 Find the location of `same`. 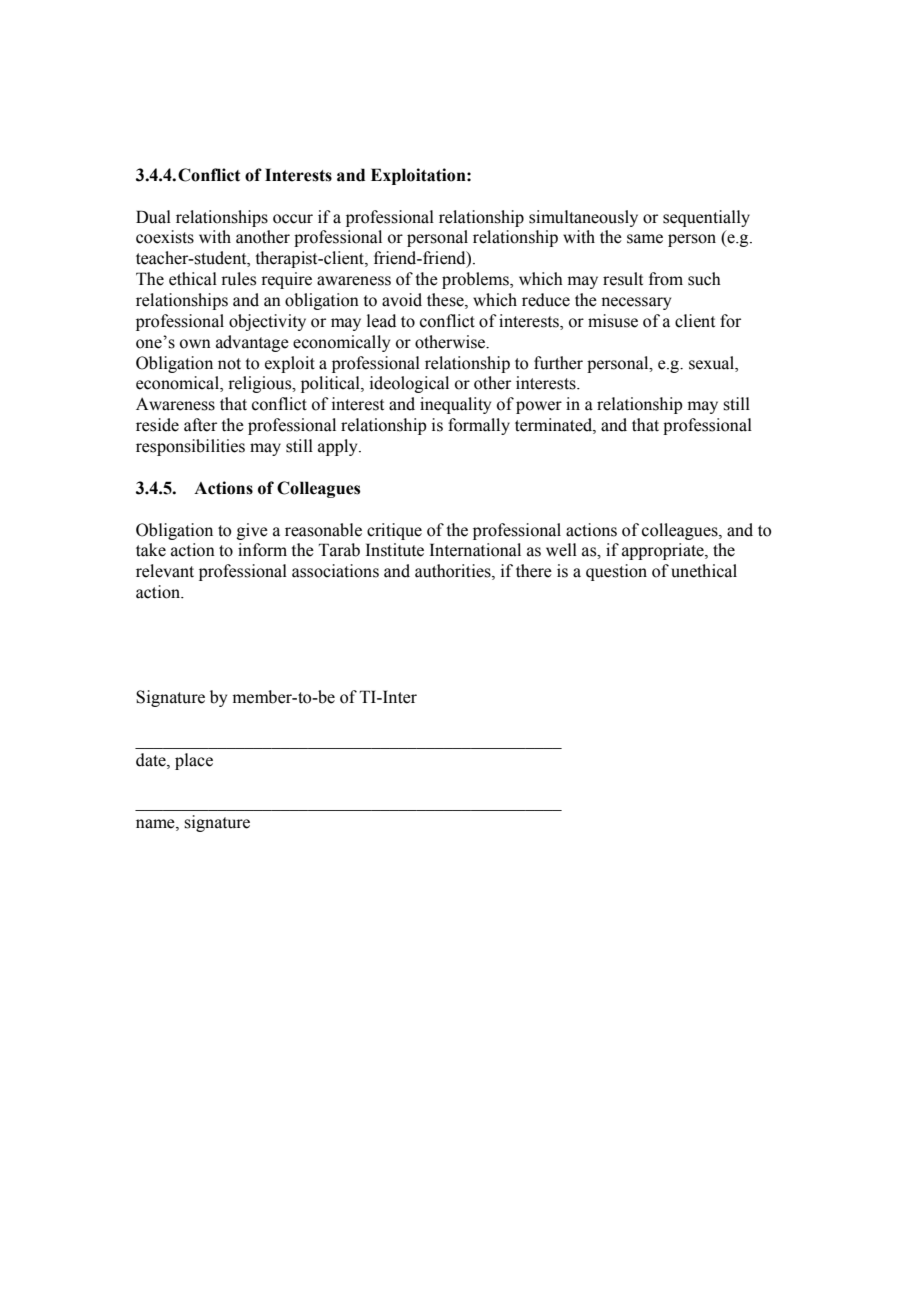

same is located at coordinates (645, 239).
